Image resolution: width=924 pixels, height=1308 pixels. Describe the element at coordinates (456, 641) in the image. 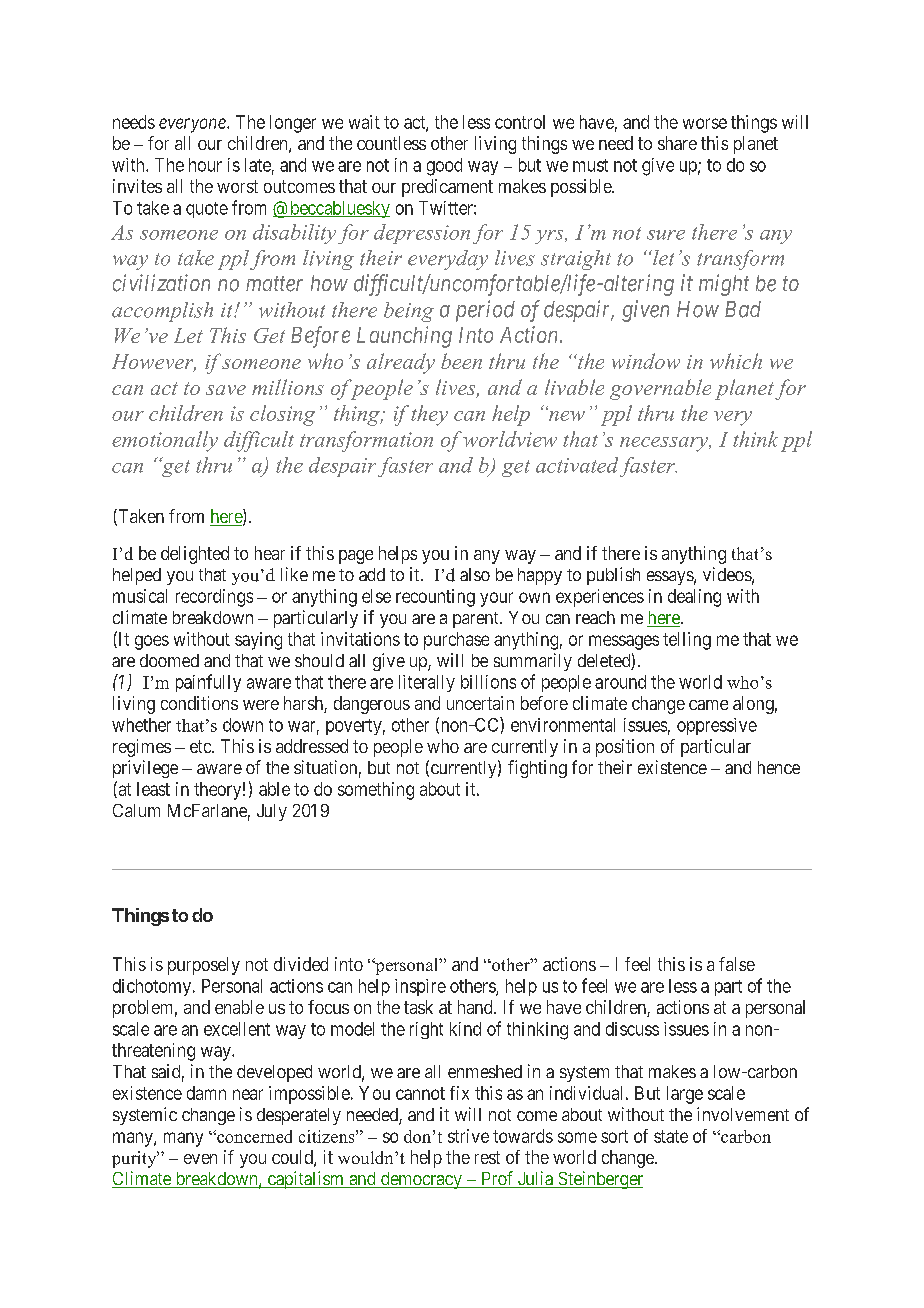

I see `purchase` at that location.
